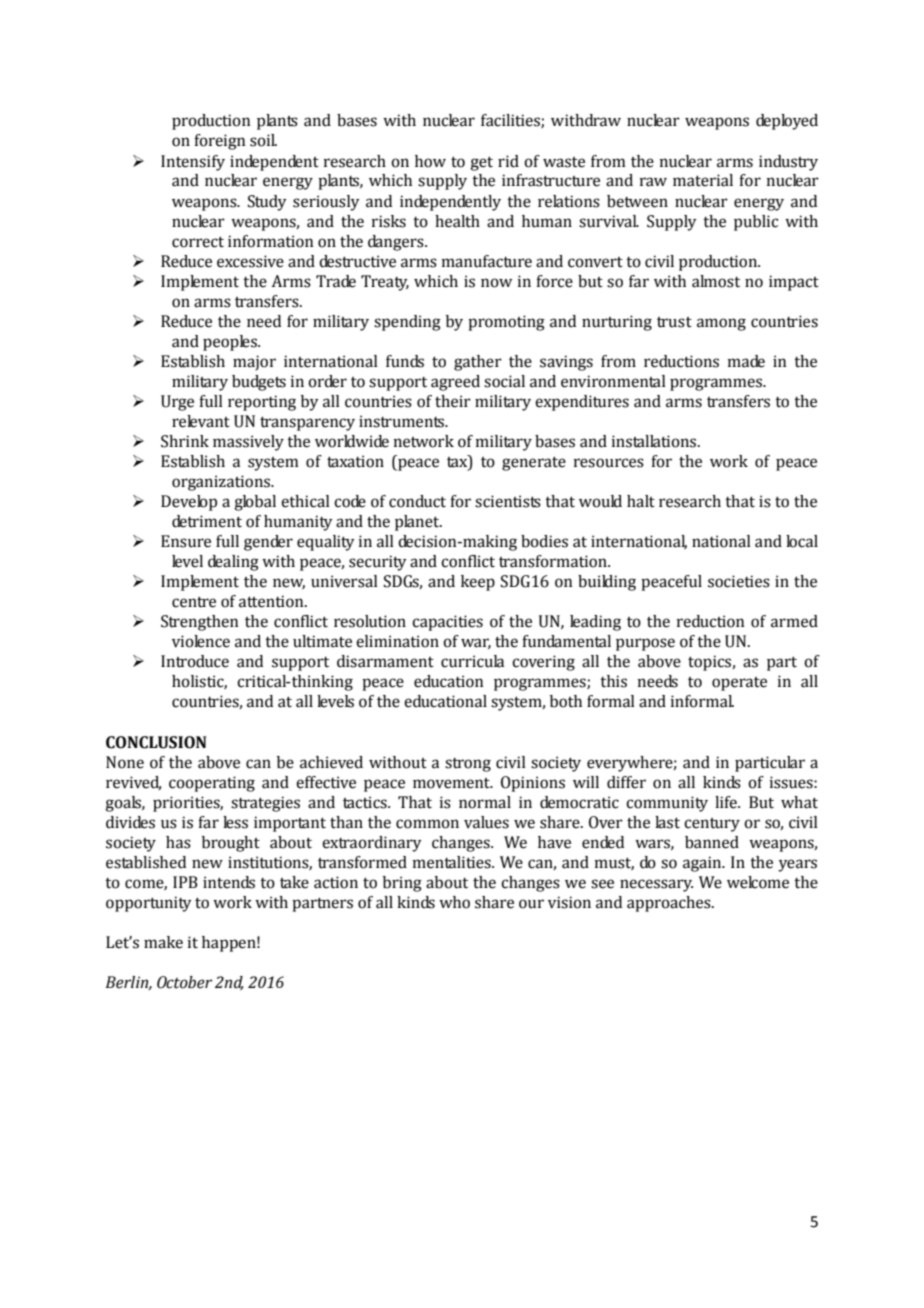 Image resolution: width=924 pixels, height=1308 pixels. What do you see at coordinates (739, 684) in the image?
I see `operate` at bounding box center [739, 684].
